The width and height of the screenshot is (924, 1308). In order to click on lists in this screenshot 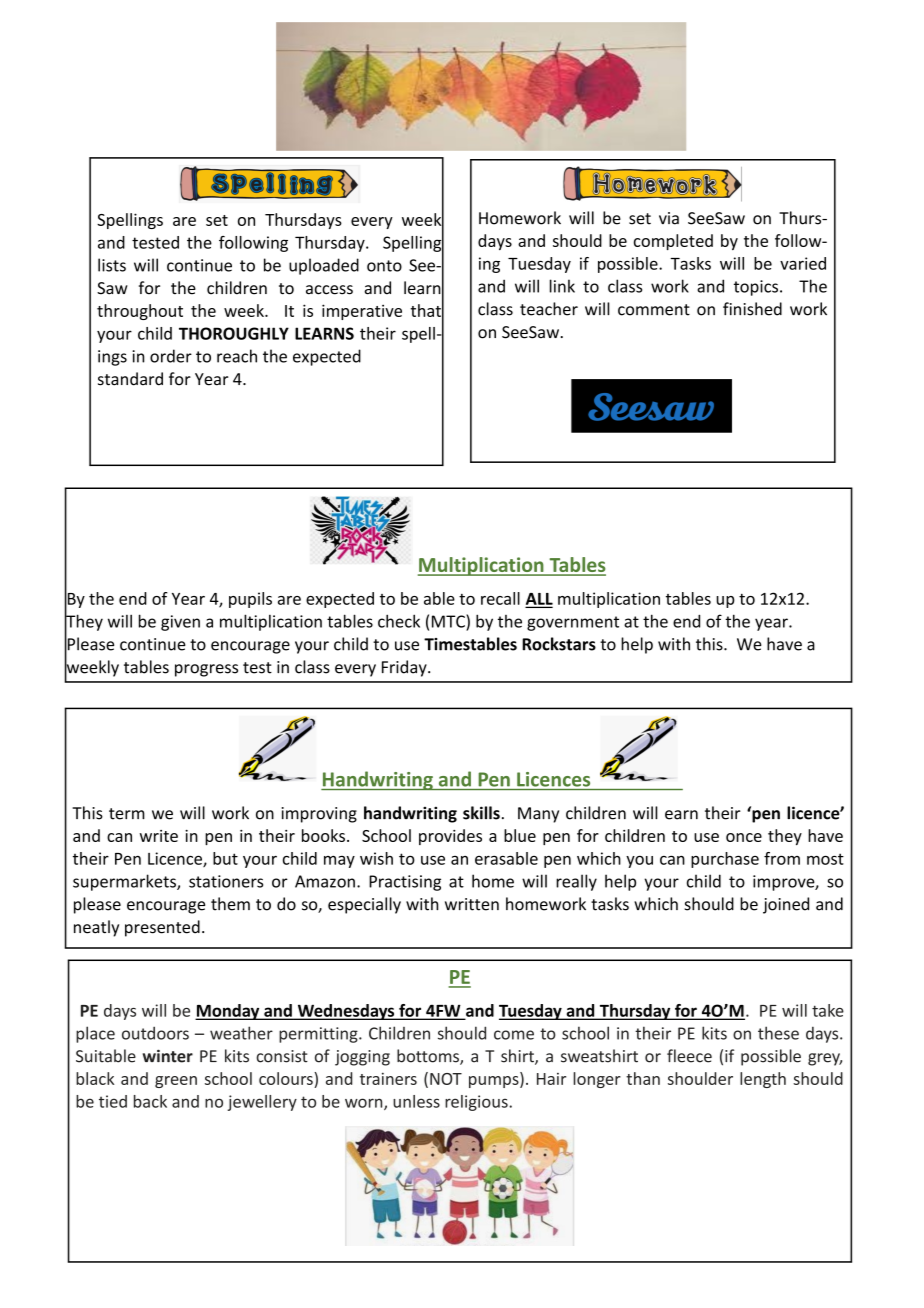, I will do `click(112, 265)`.
